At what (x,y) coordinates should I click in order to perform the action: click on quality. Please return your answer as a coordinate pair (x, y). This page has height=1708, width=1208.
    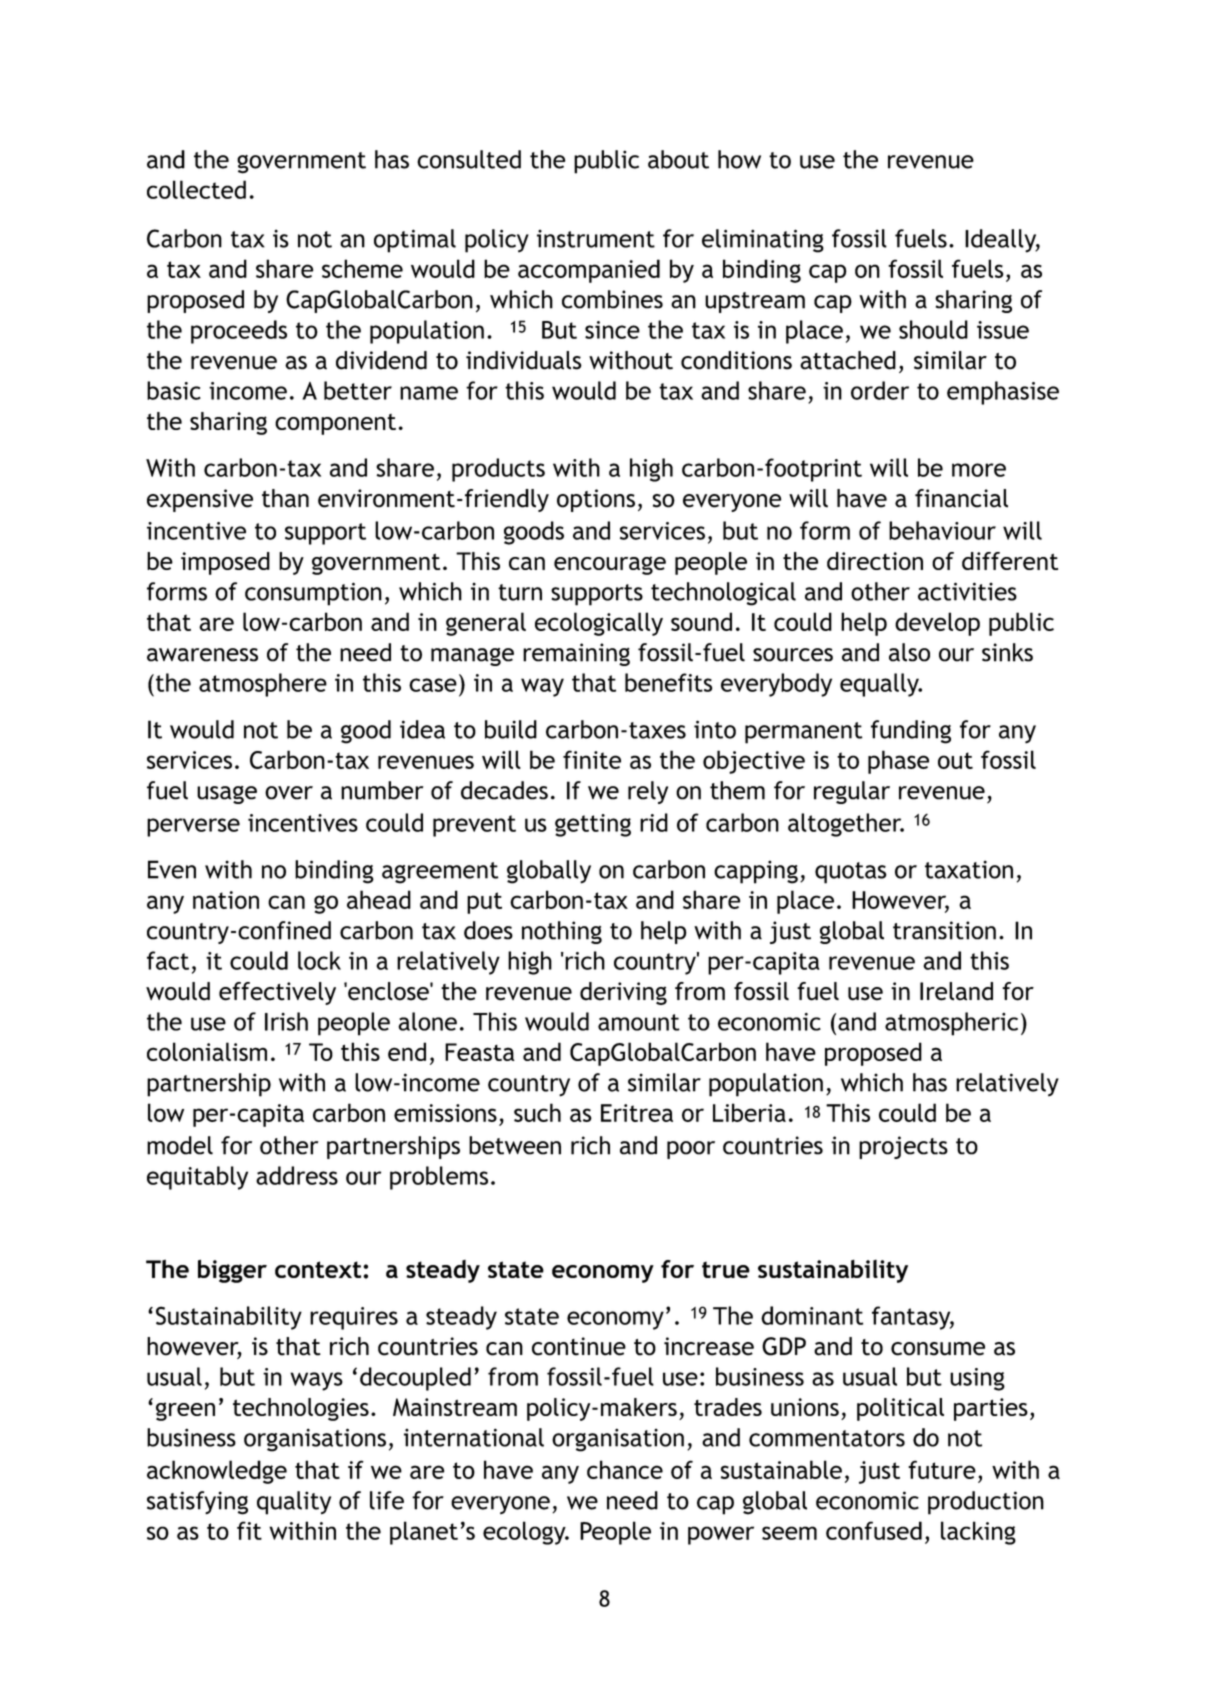
    Looking at the image, I should click on (294, 1503).
